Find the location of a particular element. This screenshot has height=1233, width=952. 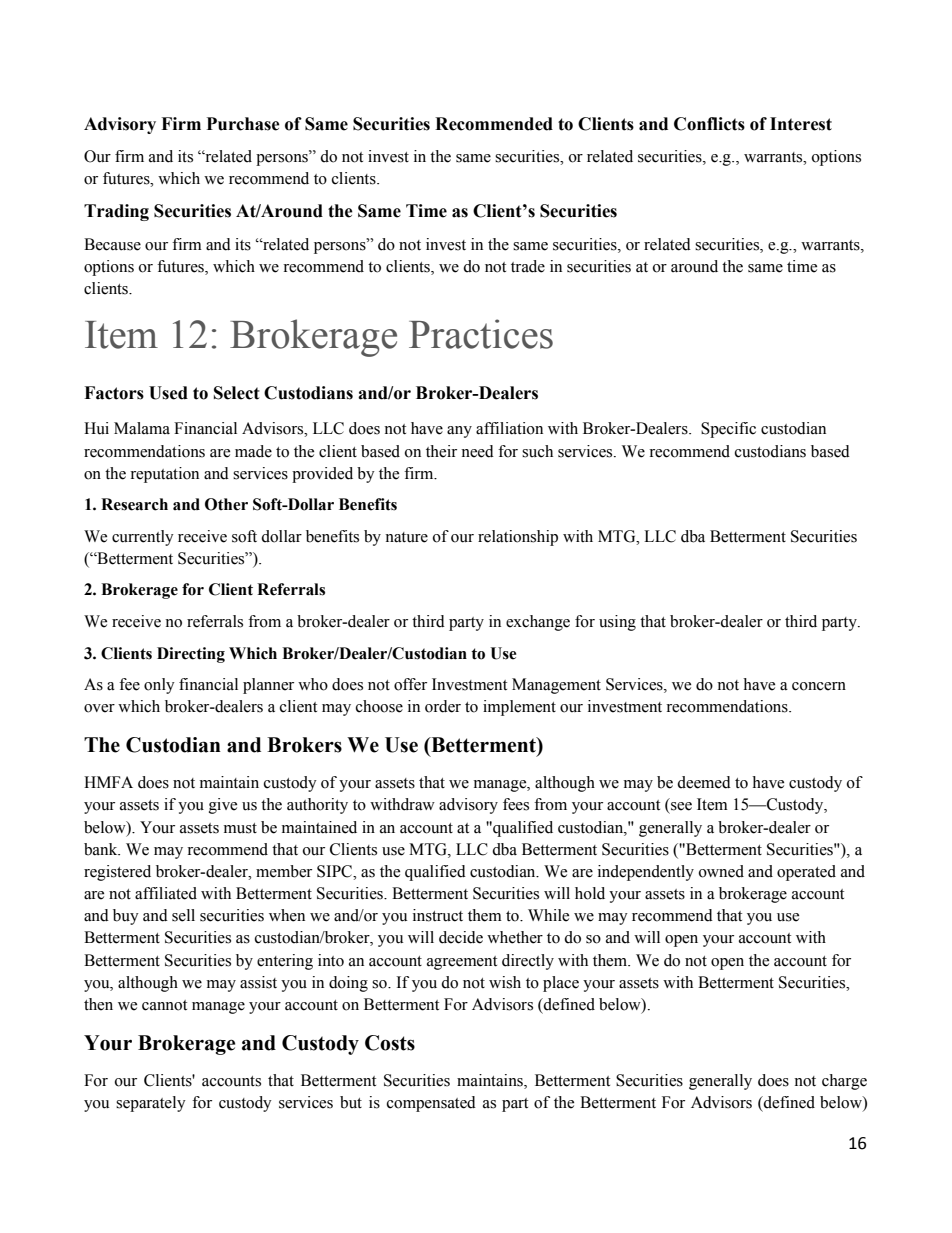

deemed is located at coordinates (704, 782).
